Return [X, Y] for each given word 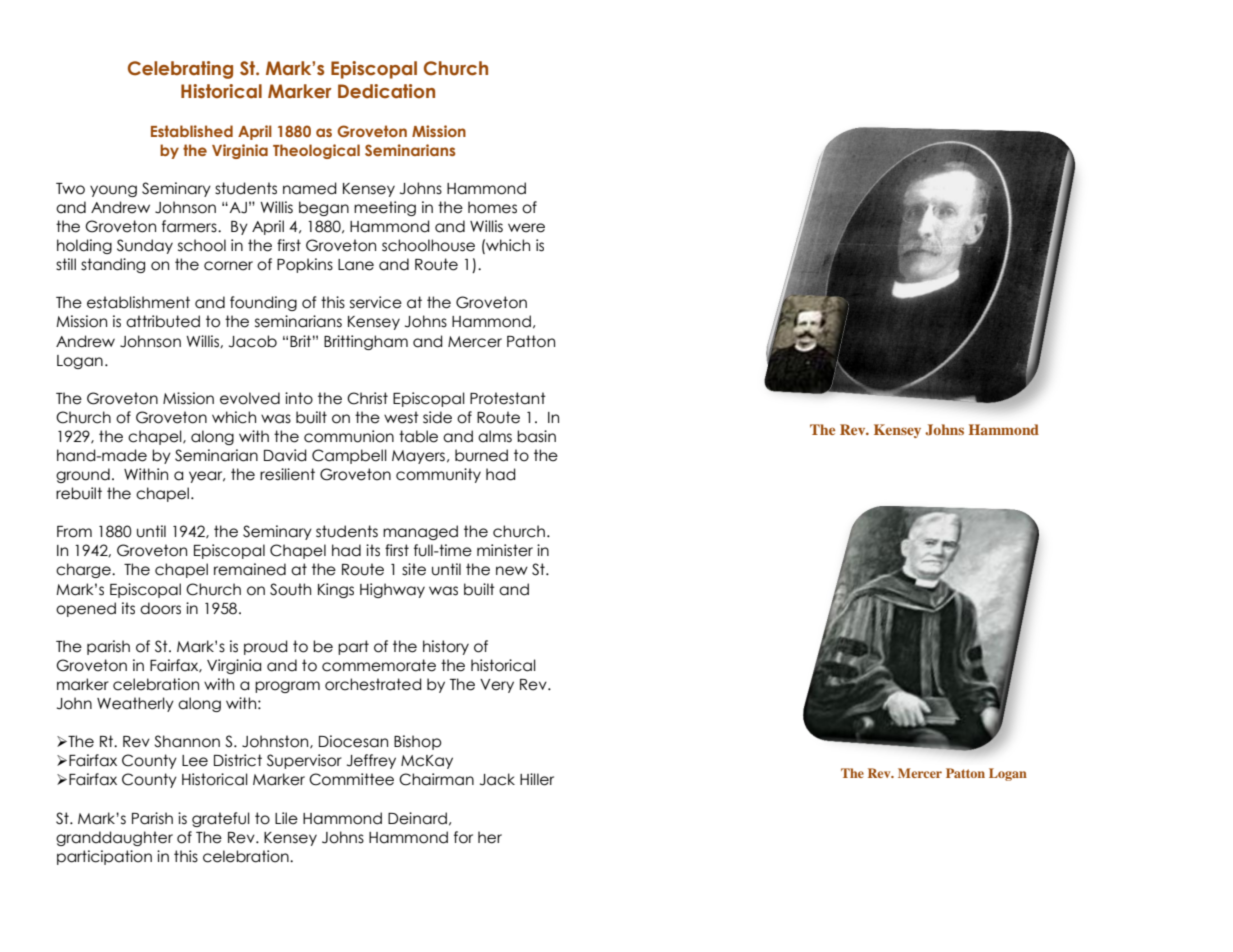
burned [481, 455]
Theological [316, 151]
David [285, 455]
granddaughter [114, 838]
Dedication [386, 91]
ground [83, 475]
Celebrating [180, 70]
